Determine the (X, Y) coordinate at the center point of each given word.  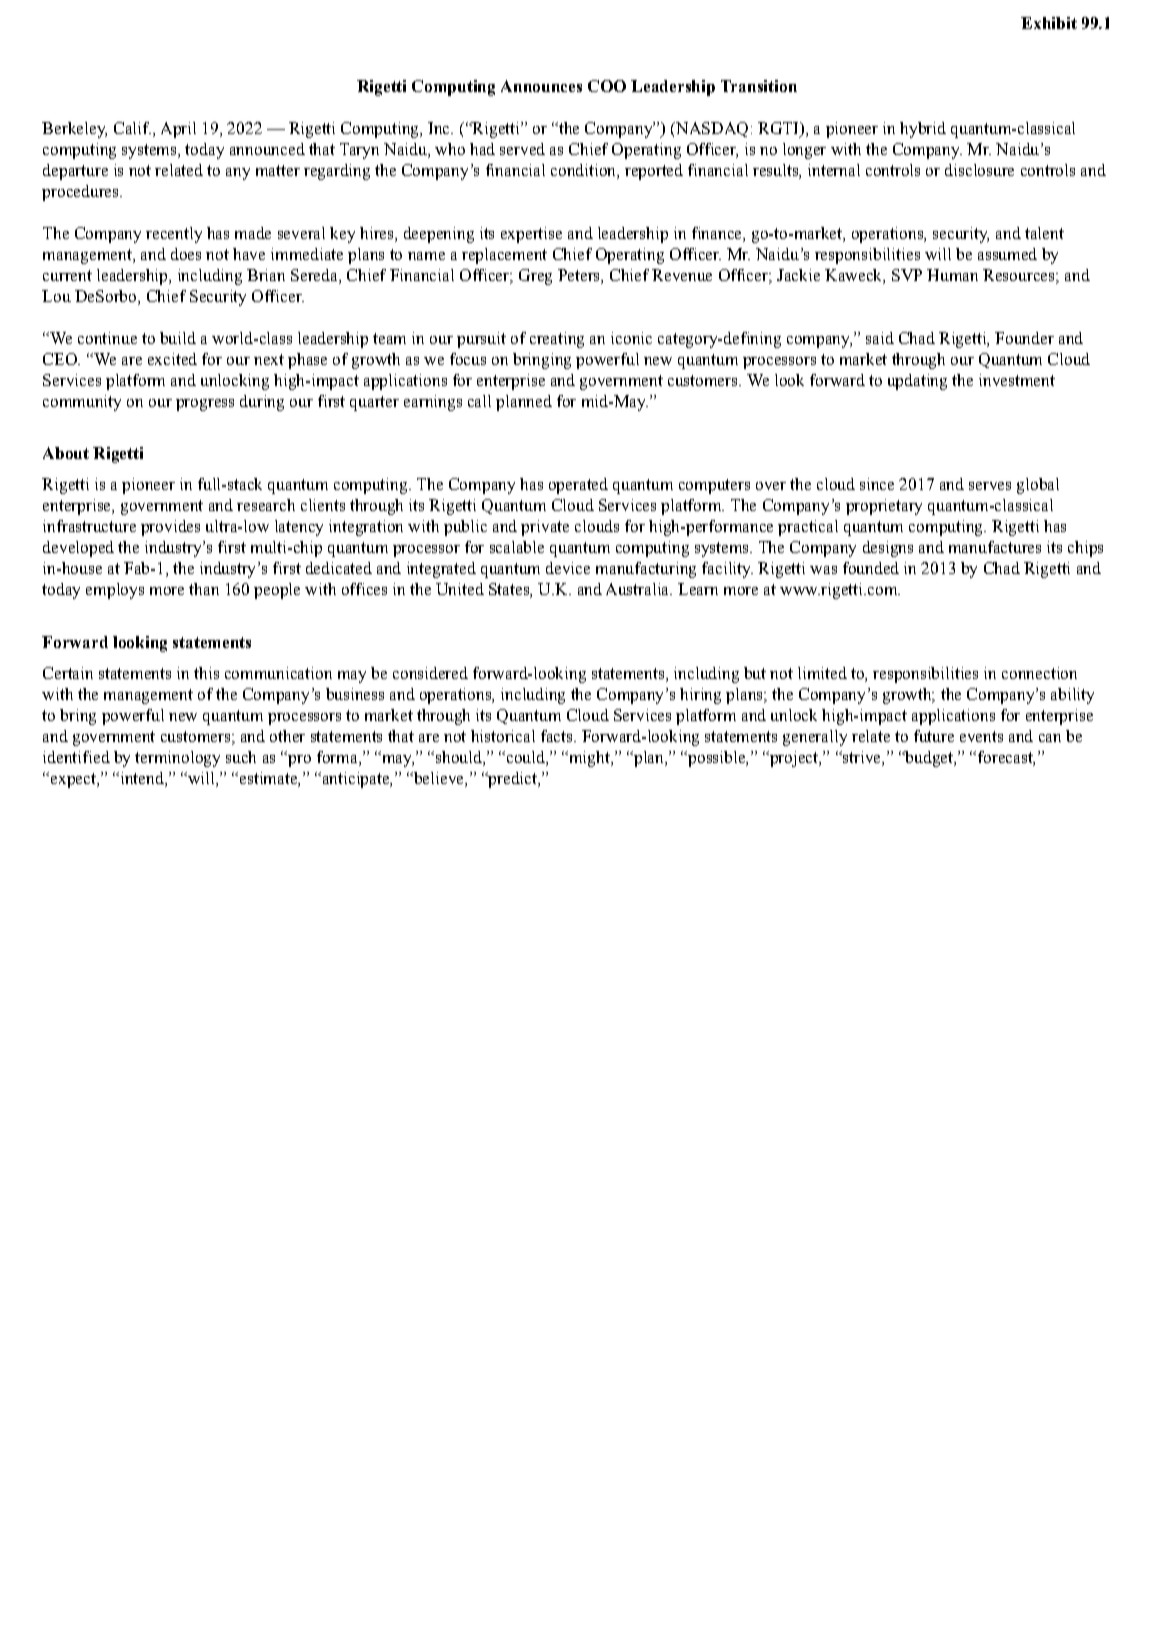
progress (205, 405)
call (479, 401)
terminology (177, 759)
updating (917, 382)
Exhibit (1049, 23)
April (178, 130)
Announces (541, 86)
